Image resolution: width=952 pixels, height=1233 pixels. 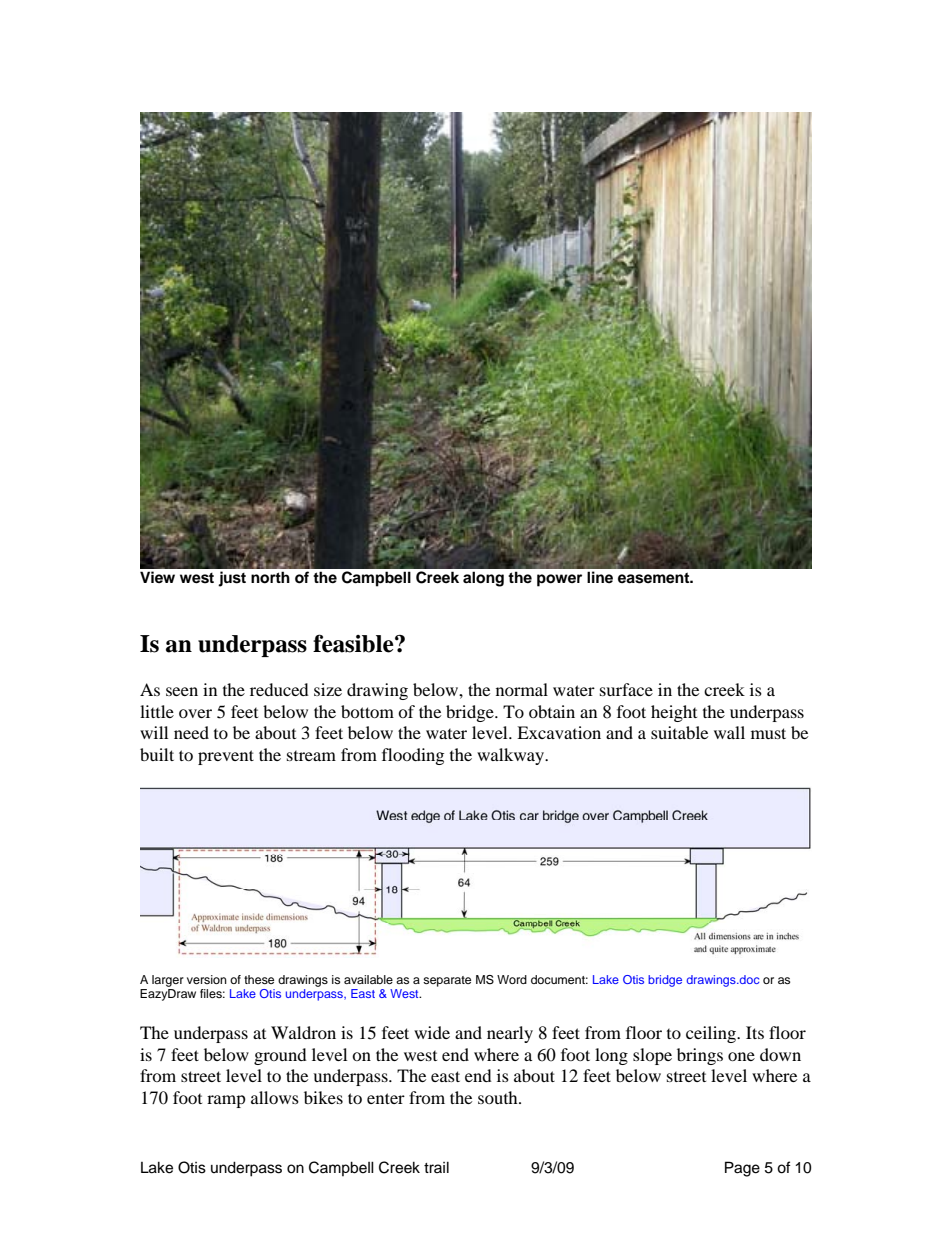 What do you see at coordinates (279, 689) in the page?
I see `reduced` at bounding box center [279, 689].
